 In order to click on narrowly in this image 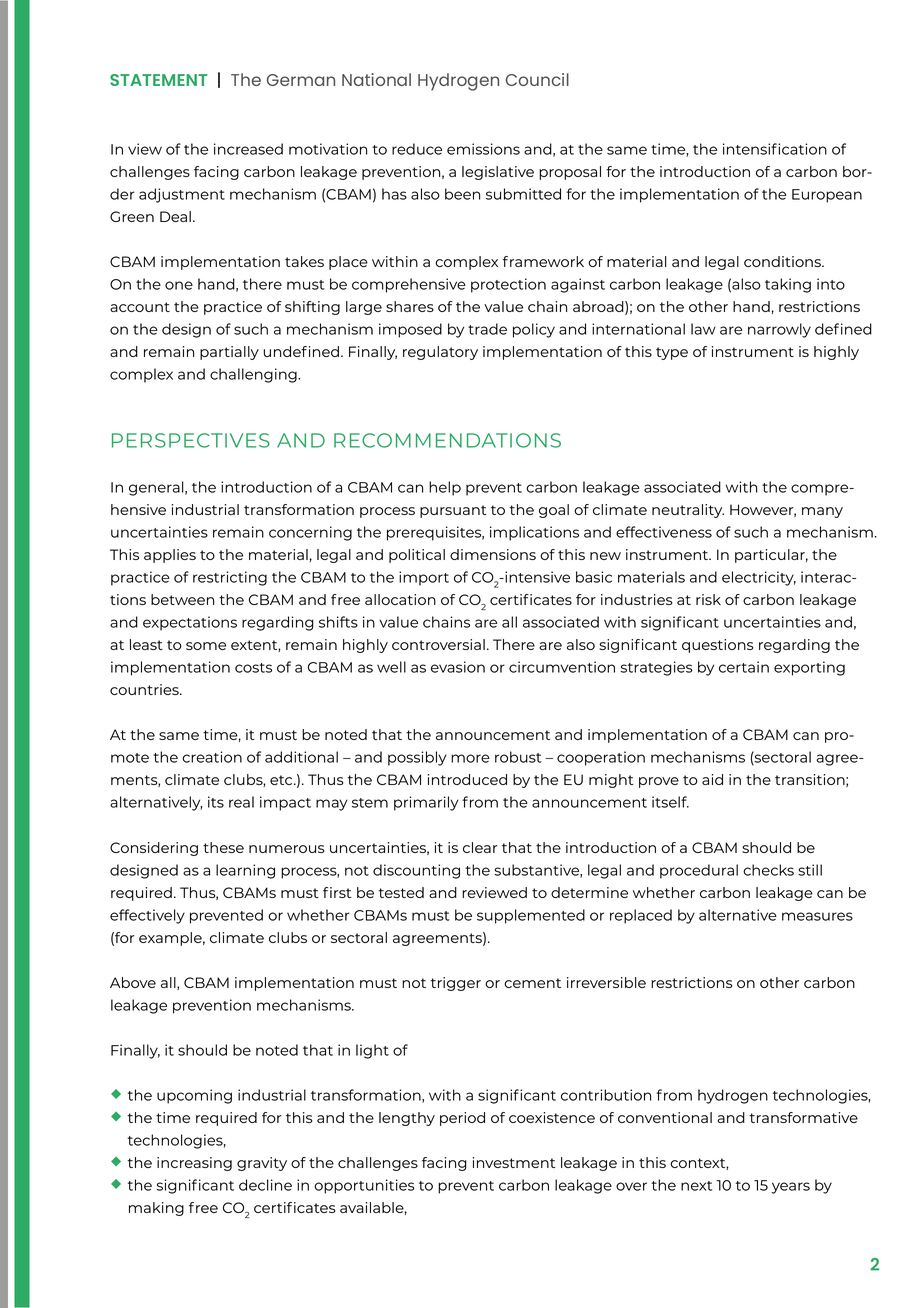, I will do `click(779, 330)`.
